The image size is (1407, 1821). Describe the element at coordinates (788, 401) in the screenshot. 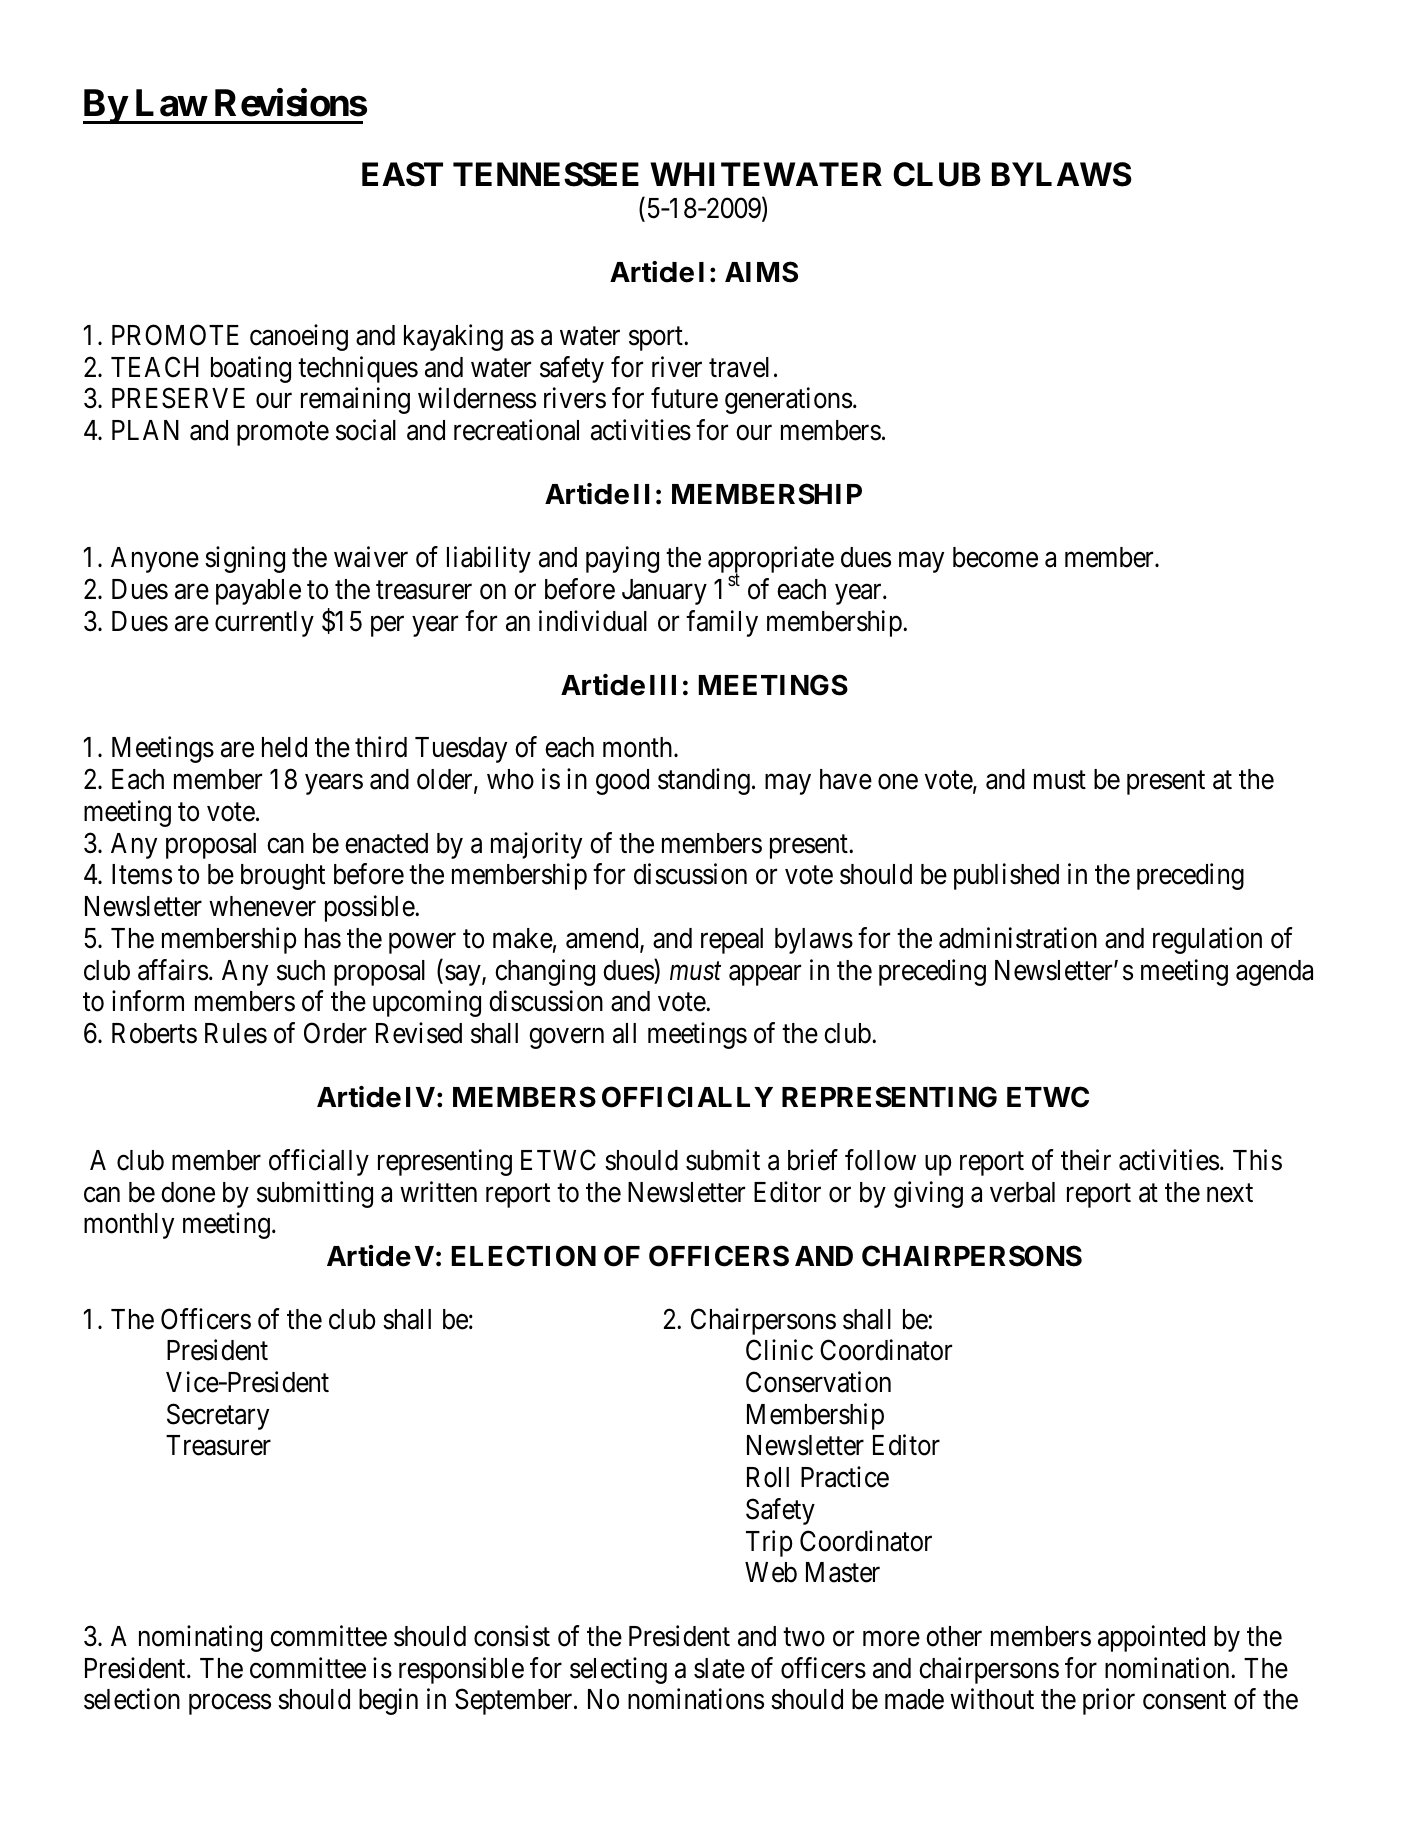

I see `generations` at that location.
